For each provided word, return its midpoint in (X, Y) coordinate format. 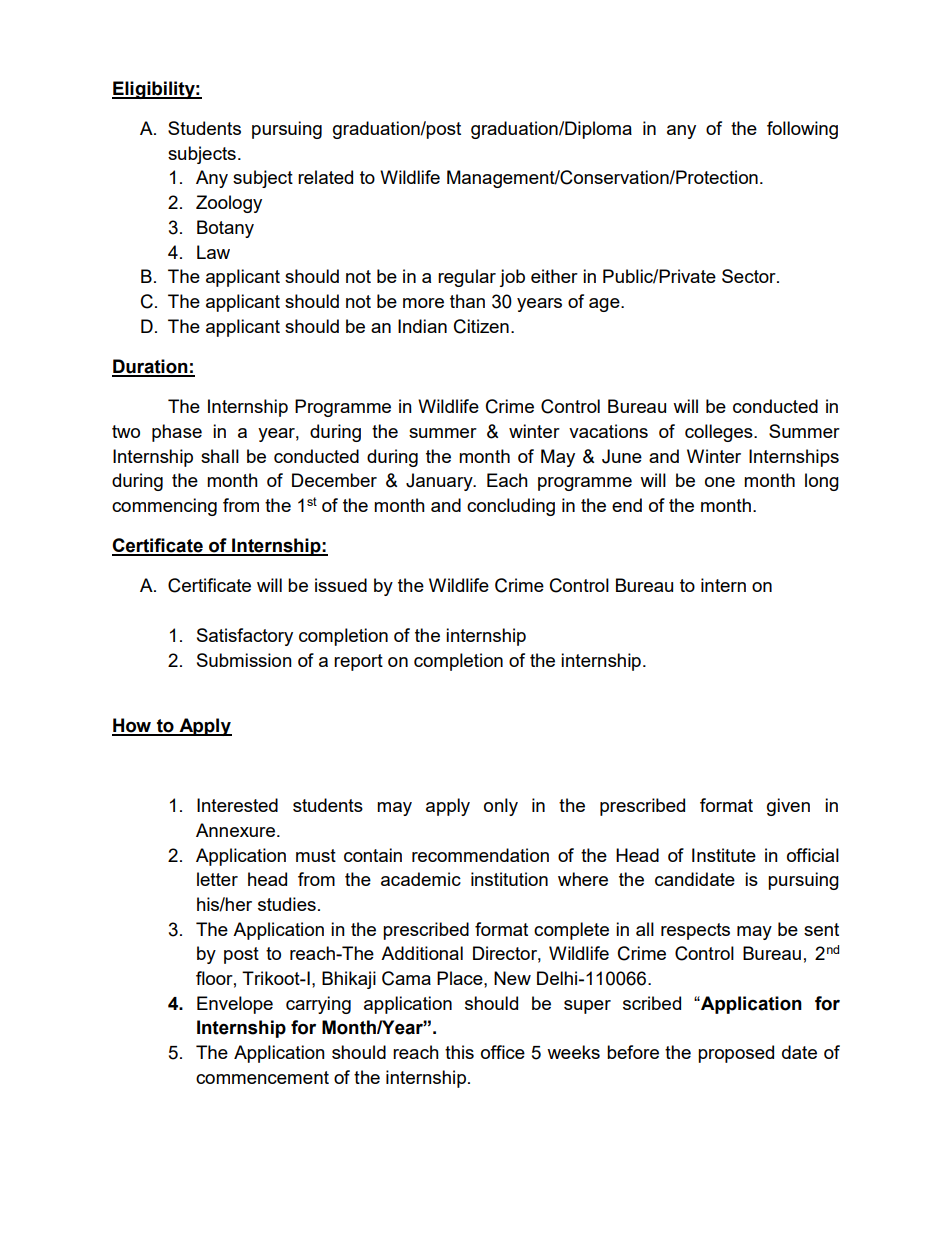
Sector (750, 276)
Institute (724, 855)
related (325, 177)
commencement (262, 1077)
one (720, 482)
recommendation (480, 855)
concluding (511, 507)
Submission (244, 660)
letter (217, 879)
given (788, 807)
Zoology (229, 204)
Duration (151, 367)
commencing (164, 507)
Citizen (481, 326)
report (358, 662)
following (802, 130)
